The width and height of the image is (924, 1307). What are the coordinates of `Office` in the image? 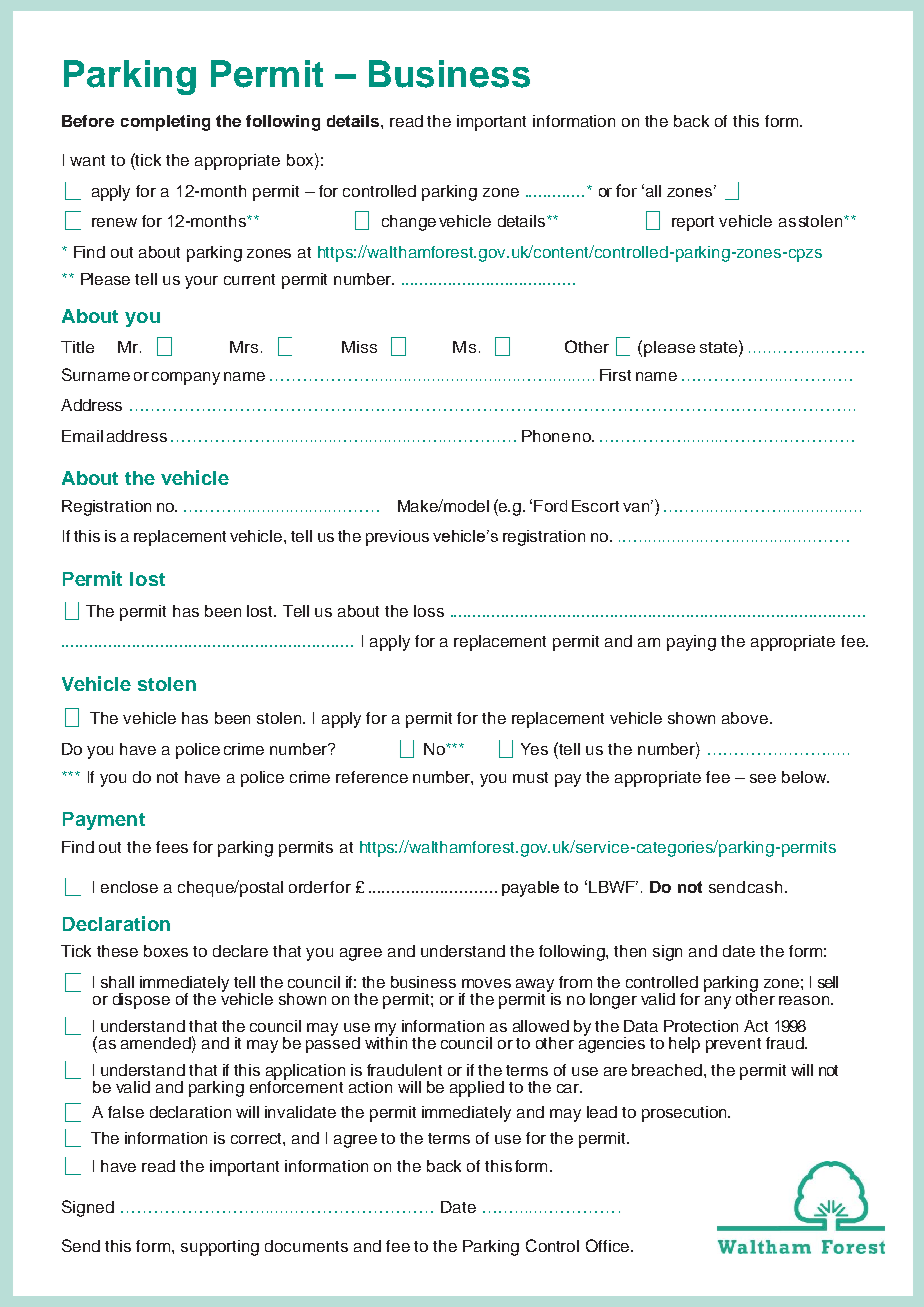 It's located at (607, 1245).
